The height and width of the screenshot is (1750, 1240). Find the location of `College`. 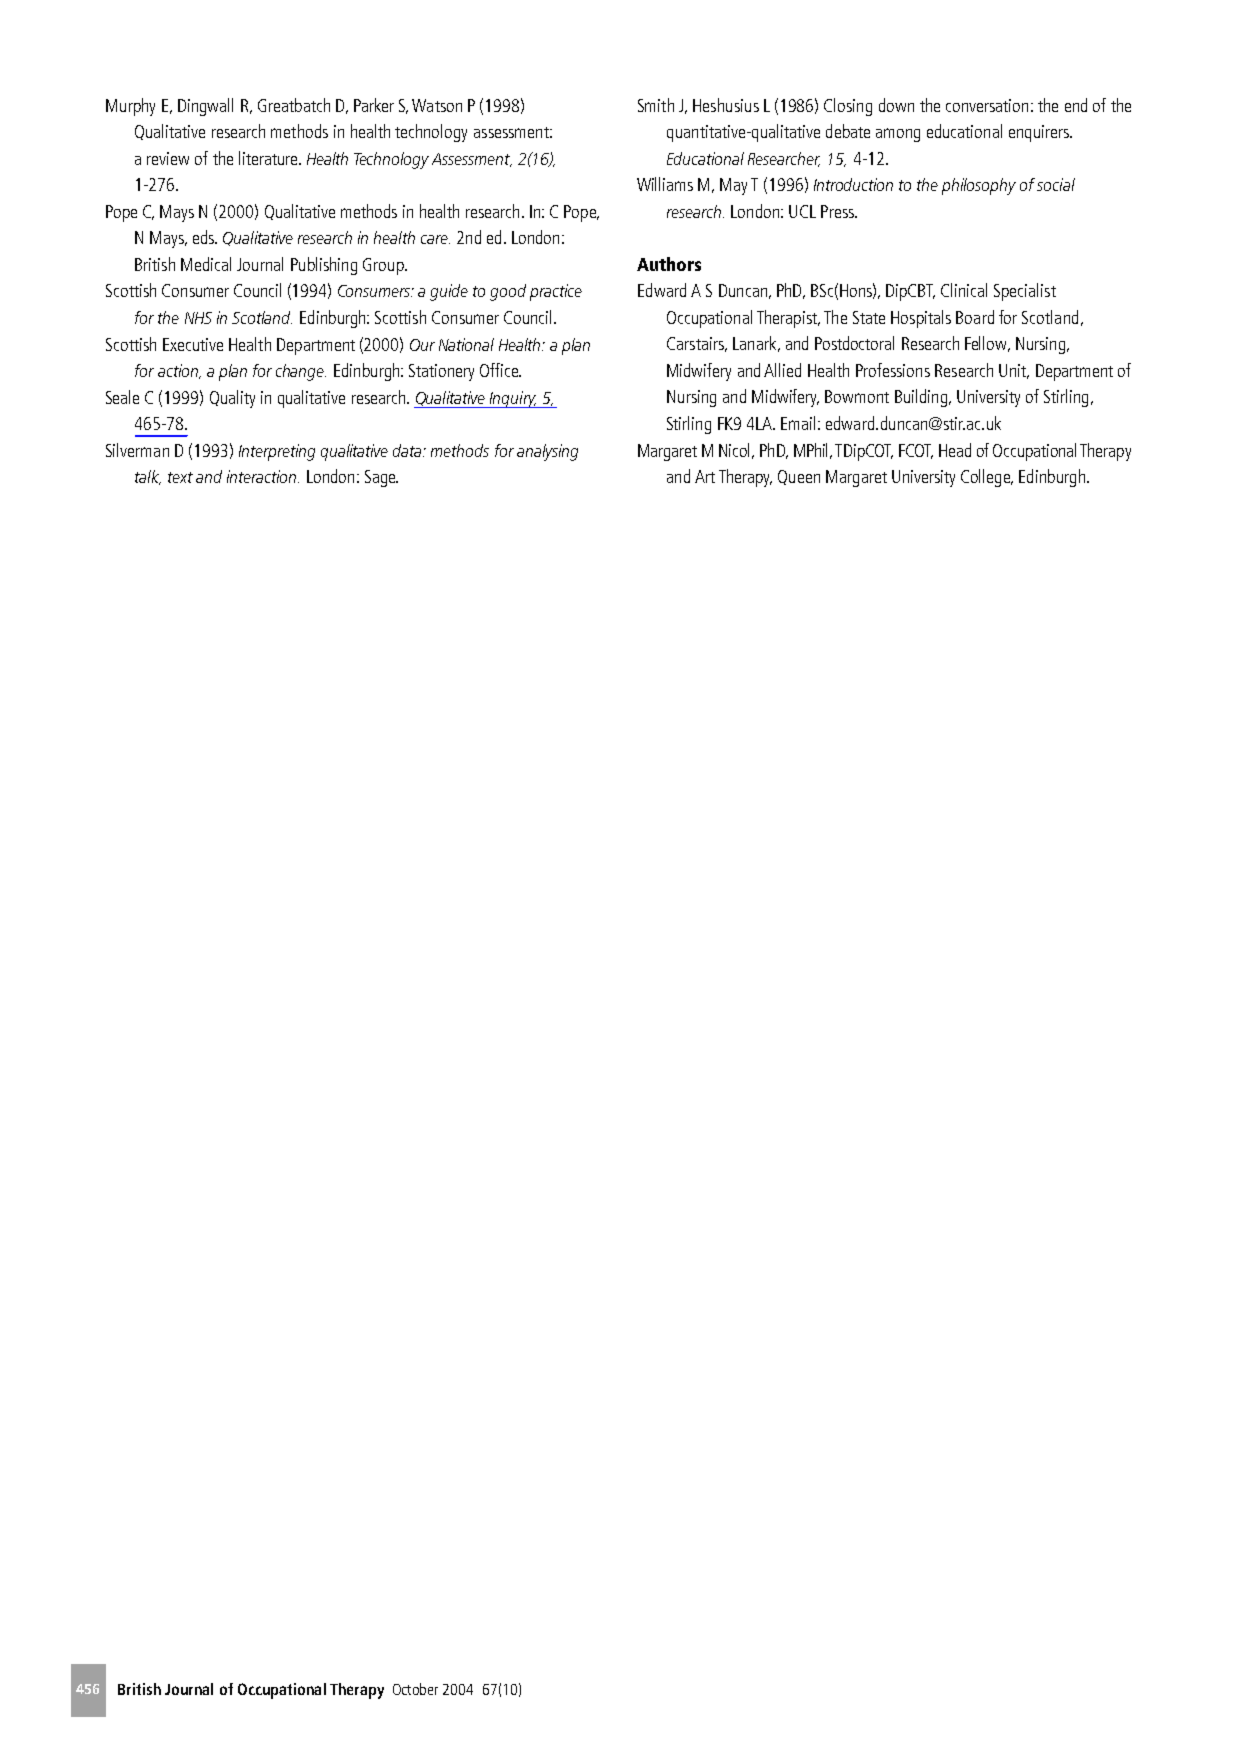

College is located at coordinates (986, 478).
